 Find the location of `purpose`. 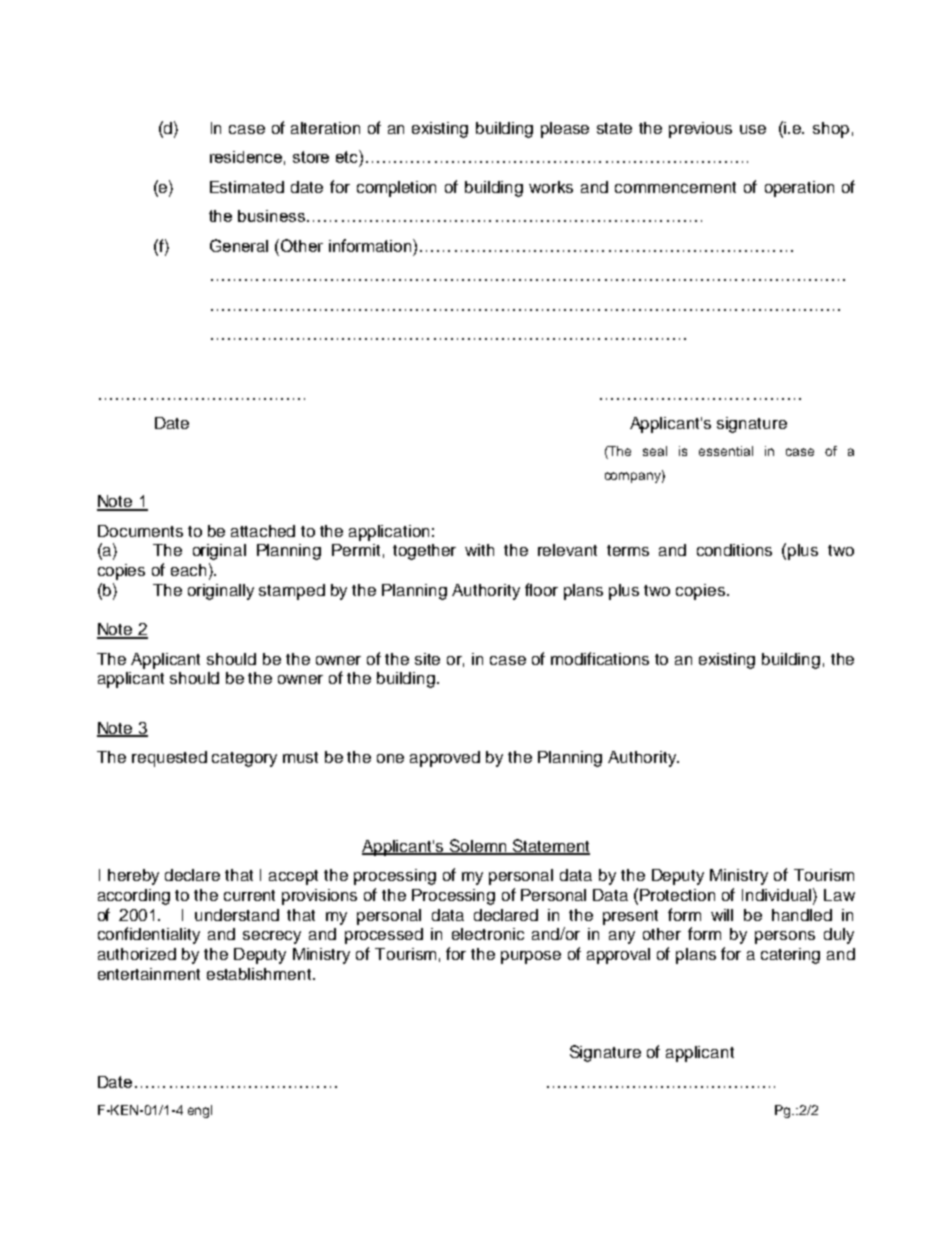

purpose is located at coordinates (531, 957).
